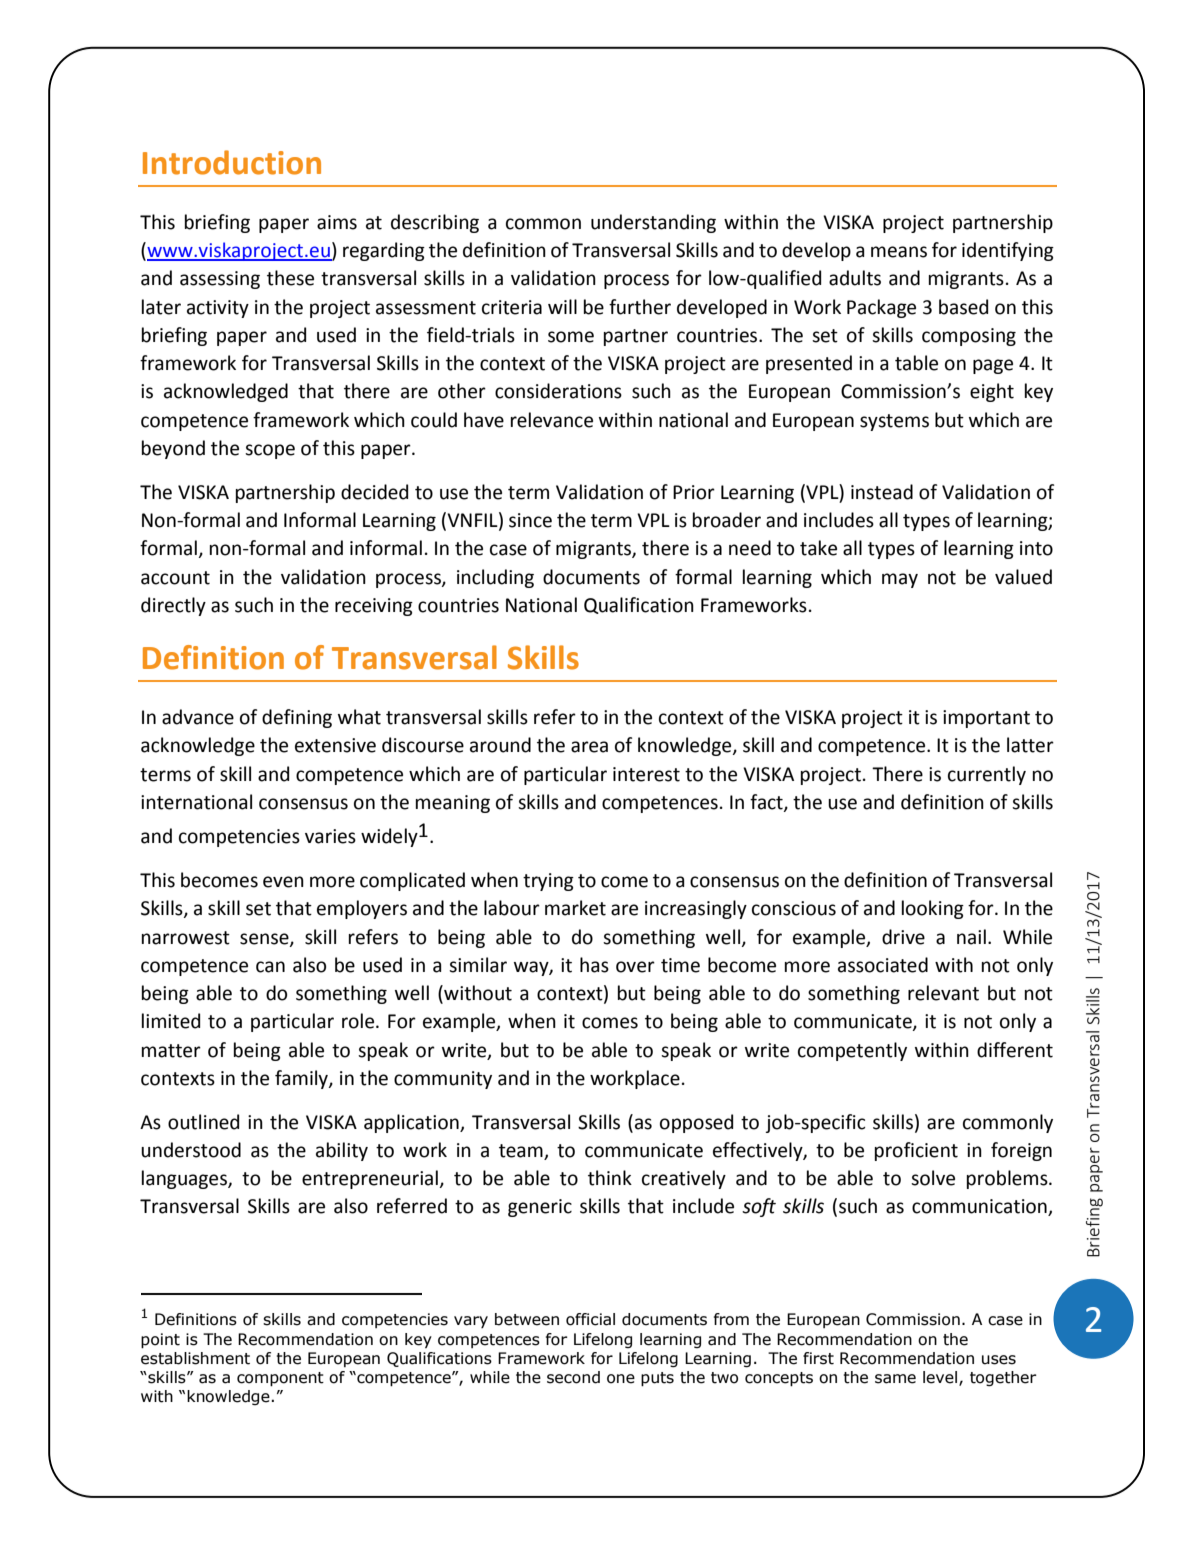 The width and height of the screenshot is (1194, 1545). What do you see at coordinates (899, 252) in the screenshot?
I see `means` at bounding box center [899, 252].
